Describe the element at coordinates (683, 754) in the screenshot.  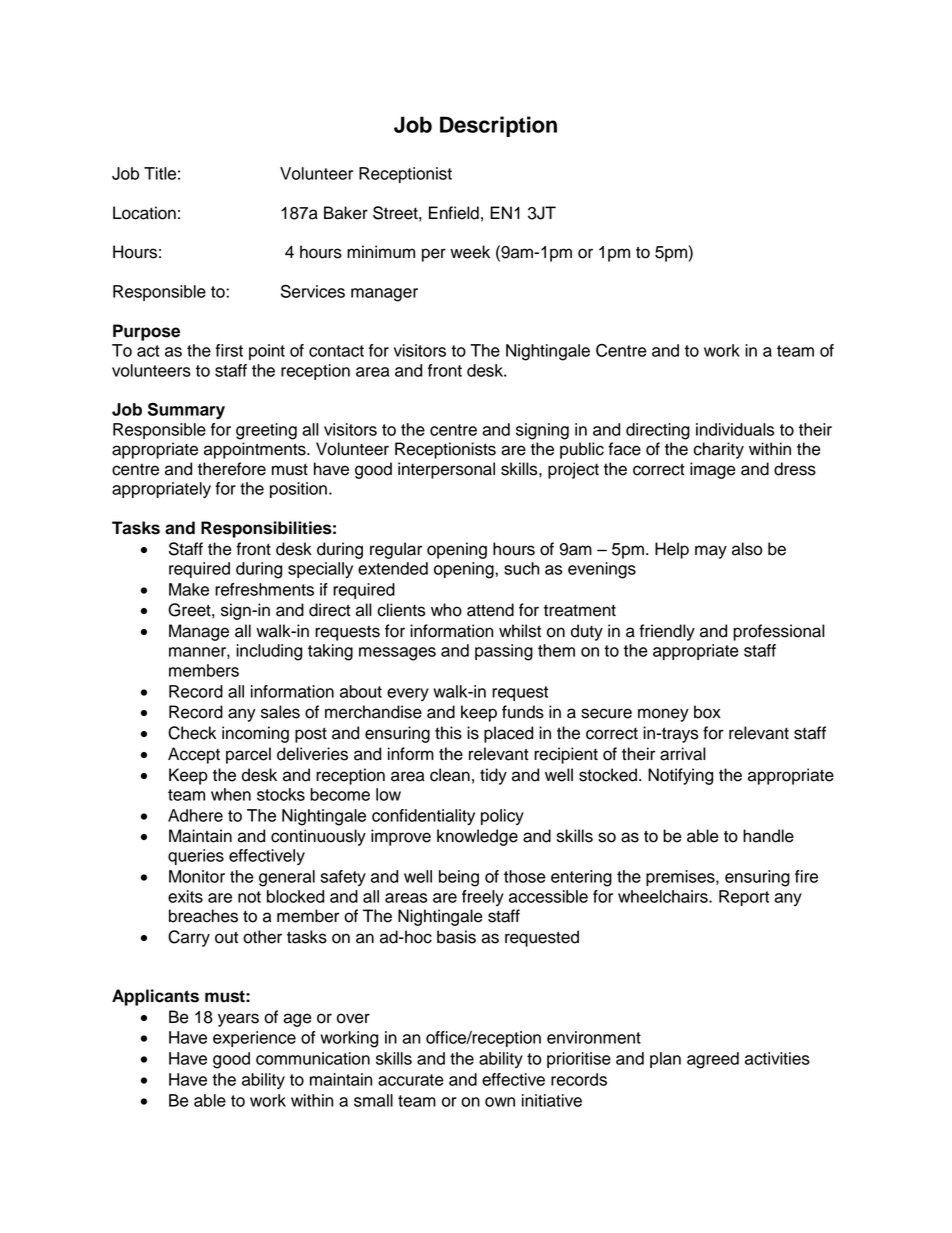
I see `arrival` at that location.
